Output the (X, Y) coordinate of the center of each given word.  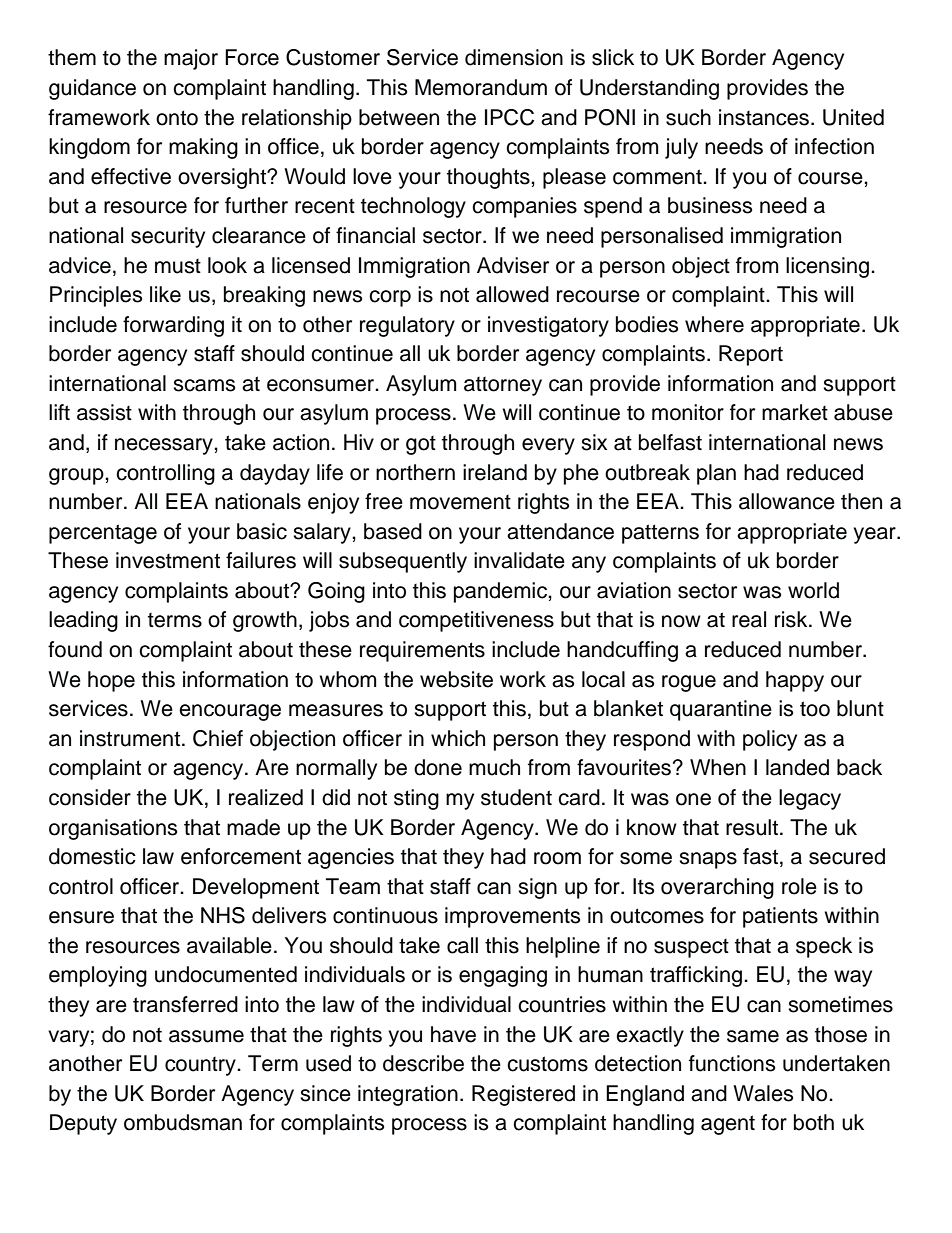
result (752, 827)
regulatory (407, 326)
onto (177, 118)
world (813, 590)
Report (751, 355)
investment (168, 560)
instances (765, 117)
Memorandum (481, 87)
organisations (113, 829)
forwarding (173, 326)
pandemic (501, 592)
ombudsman (183, 1122)
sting (416, 799)
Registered (523, 1095)
